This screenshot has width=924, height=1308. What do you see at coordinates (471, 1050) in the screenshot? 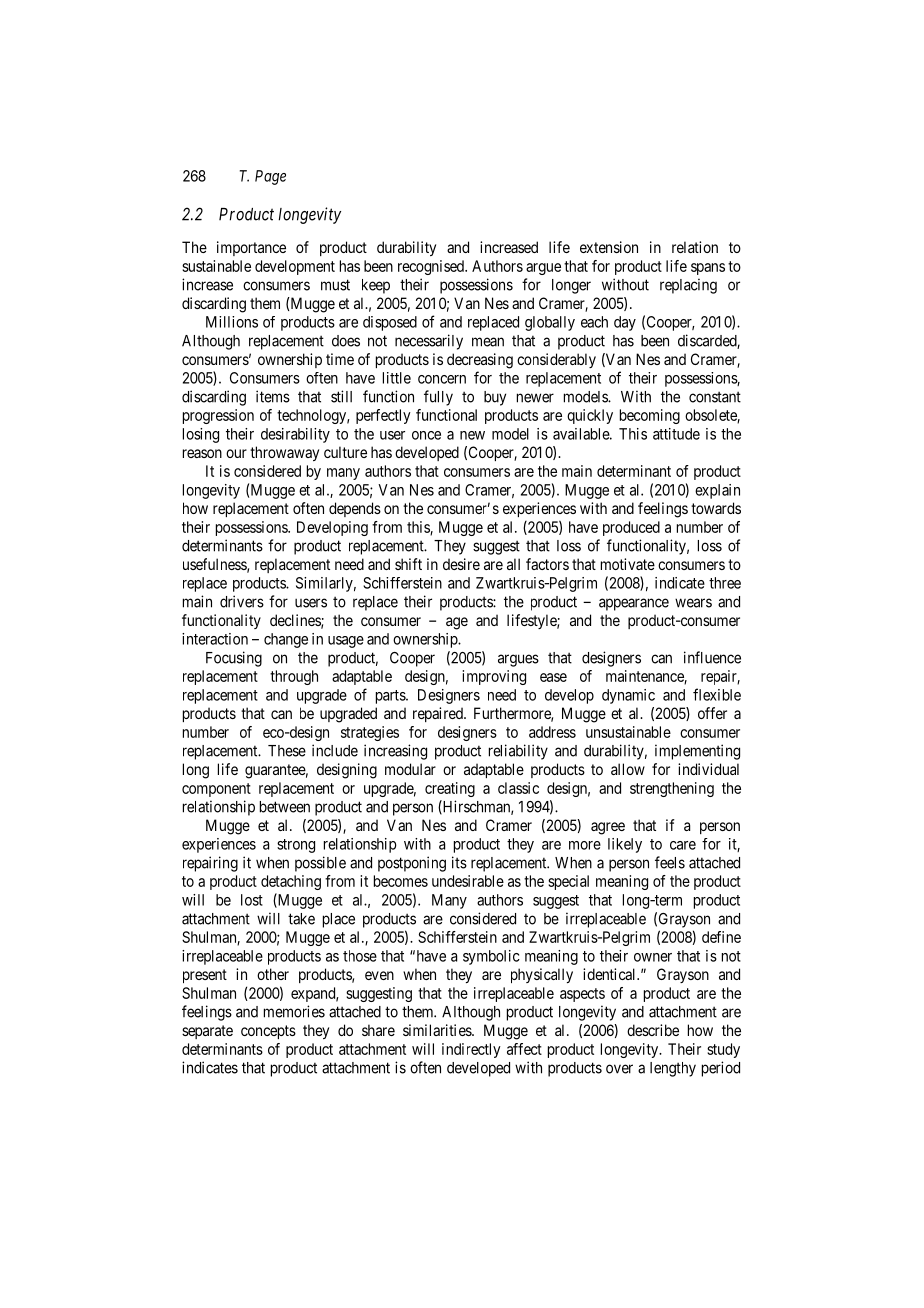
I see `indirectly` at bounding box center [471, 1050].
